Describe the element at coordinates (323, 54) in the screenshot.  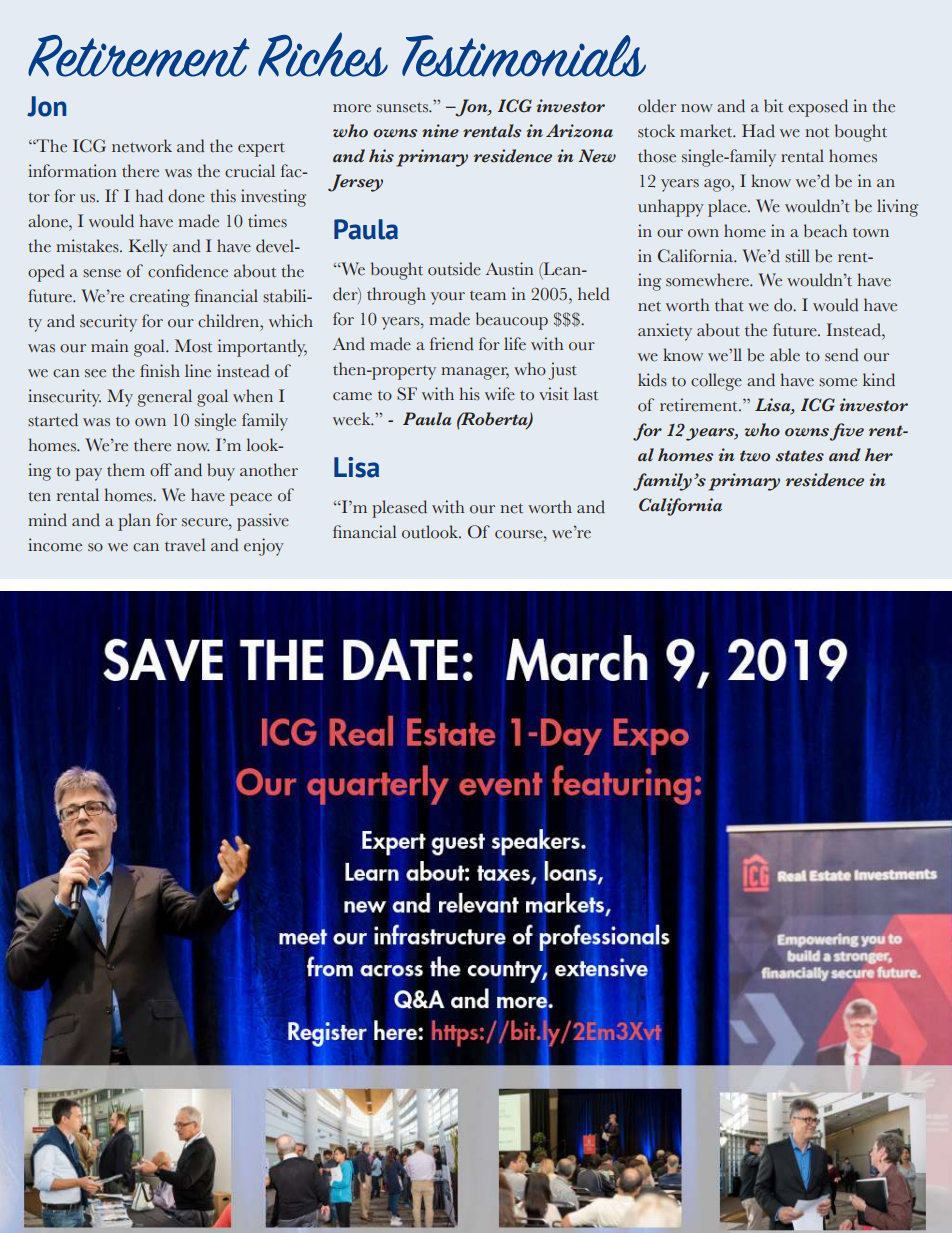
I see `Riches` at that location.
